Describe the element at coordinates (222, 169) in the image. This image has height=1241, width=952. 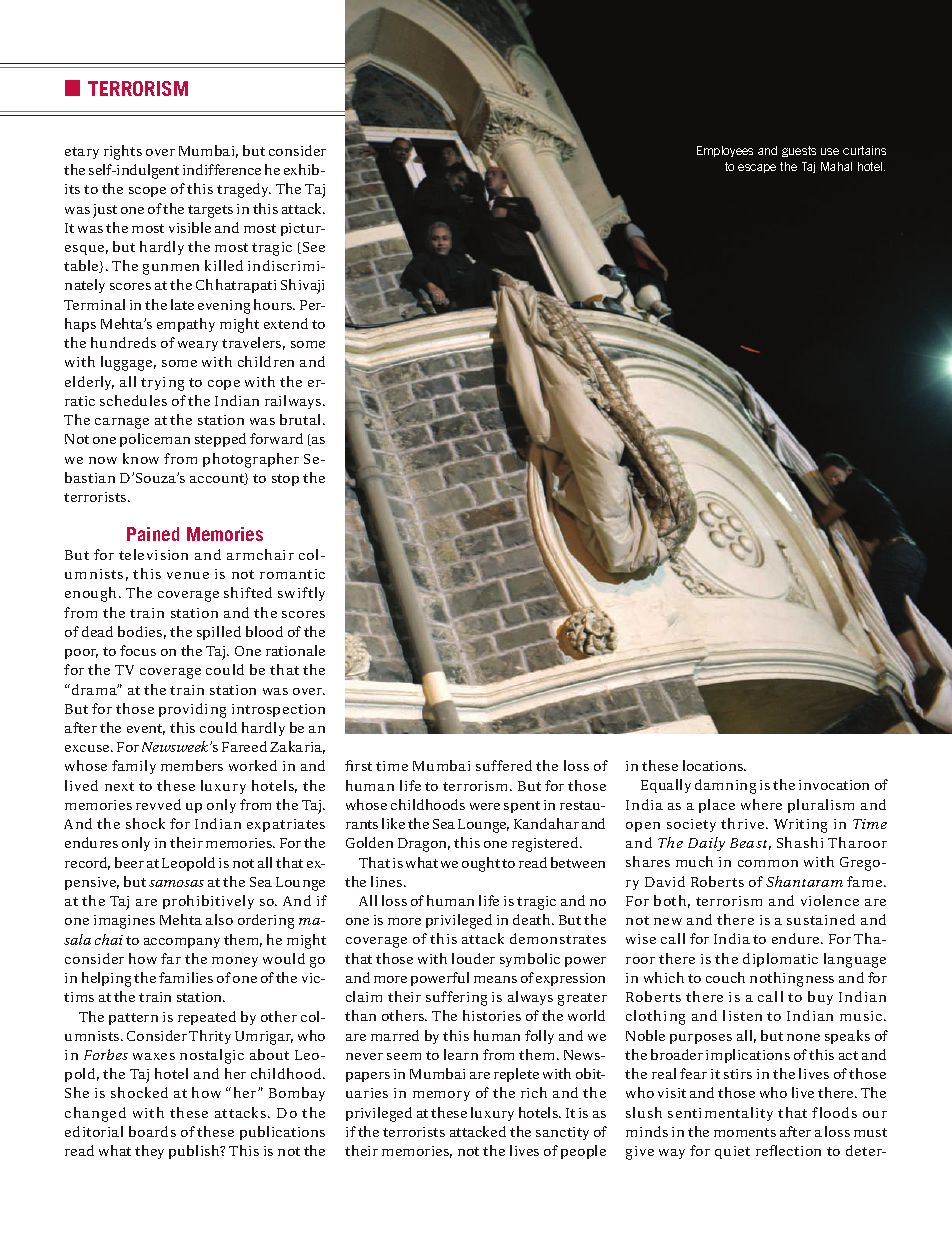
I see `indifference` at that location.
